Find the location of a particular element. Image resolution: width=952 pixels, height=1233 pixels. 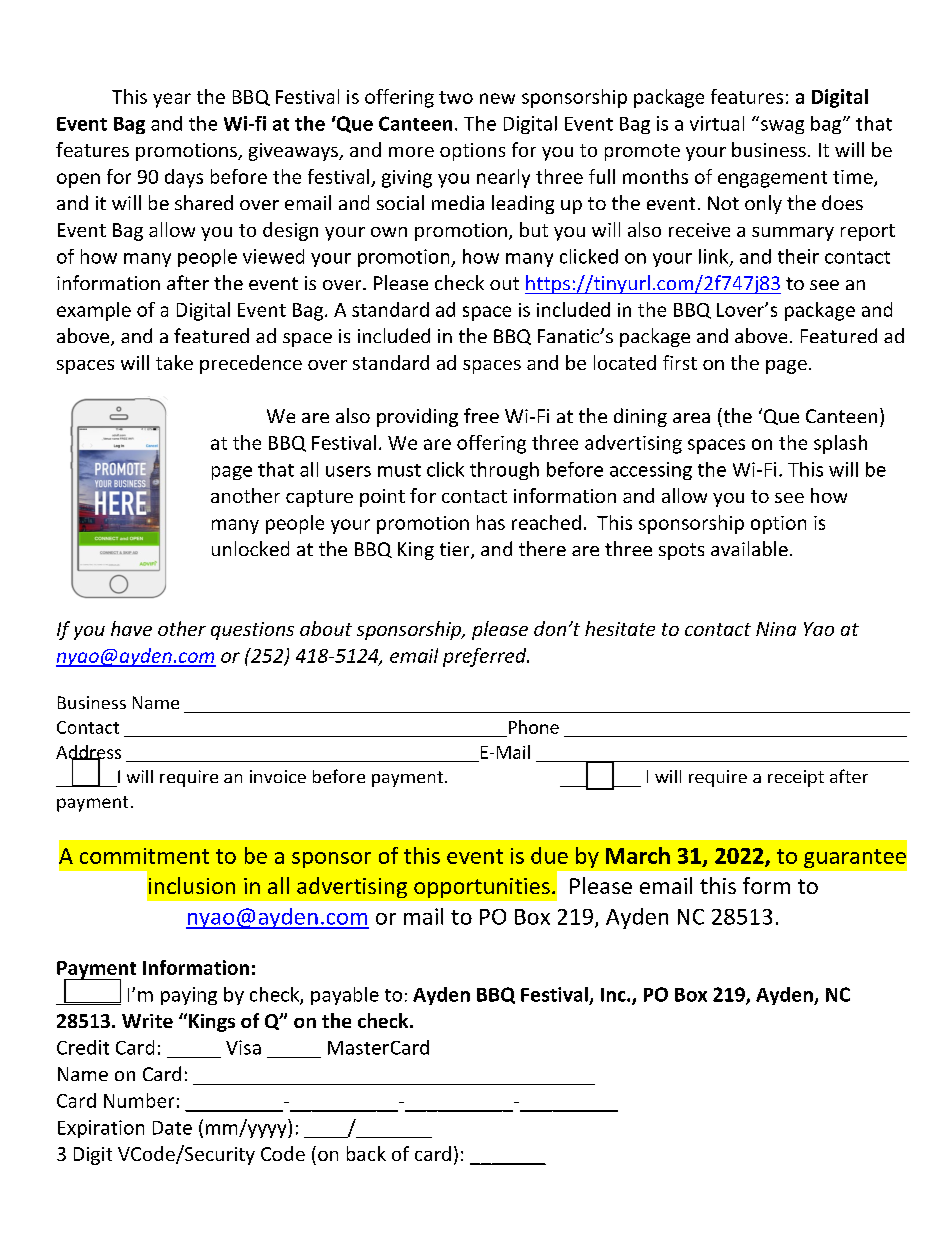

Date is located at coordinates (172, 1128).
